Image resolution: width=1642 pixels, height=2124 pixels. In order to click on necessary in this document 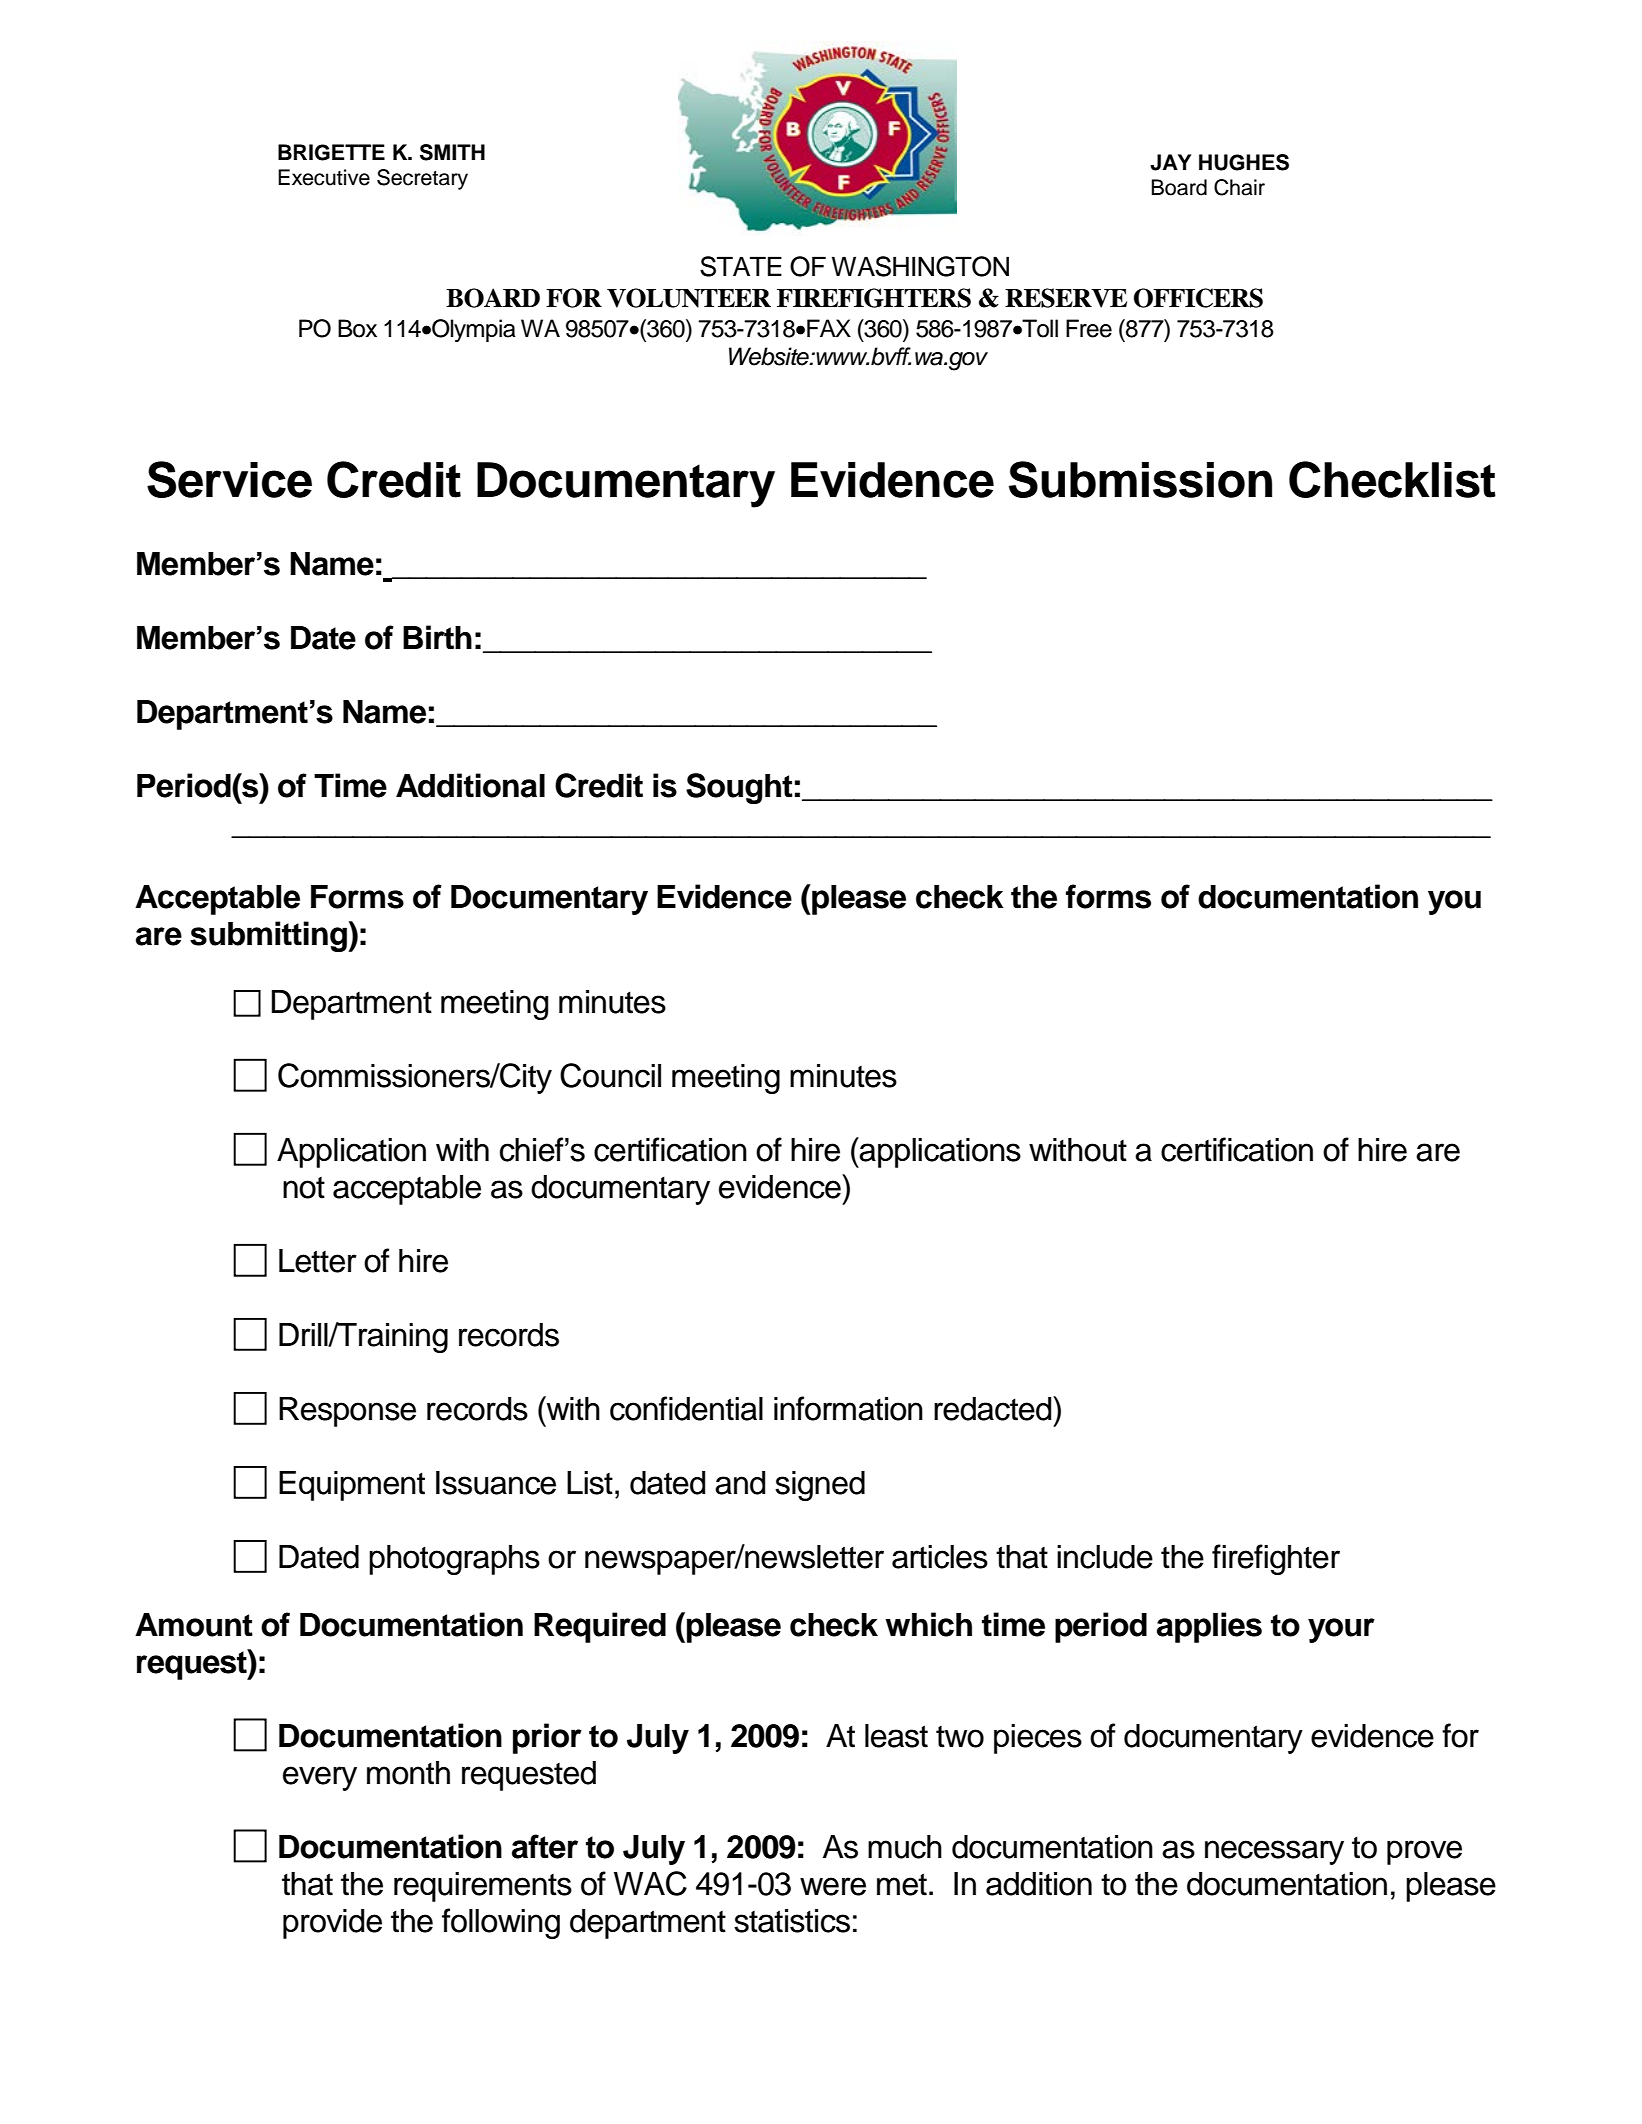, I will do `click(1274, 1852)`.
